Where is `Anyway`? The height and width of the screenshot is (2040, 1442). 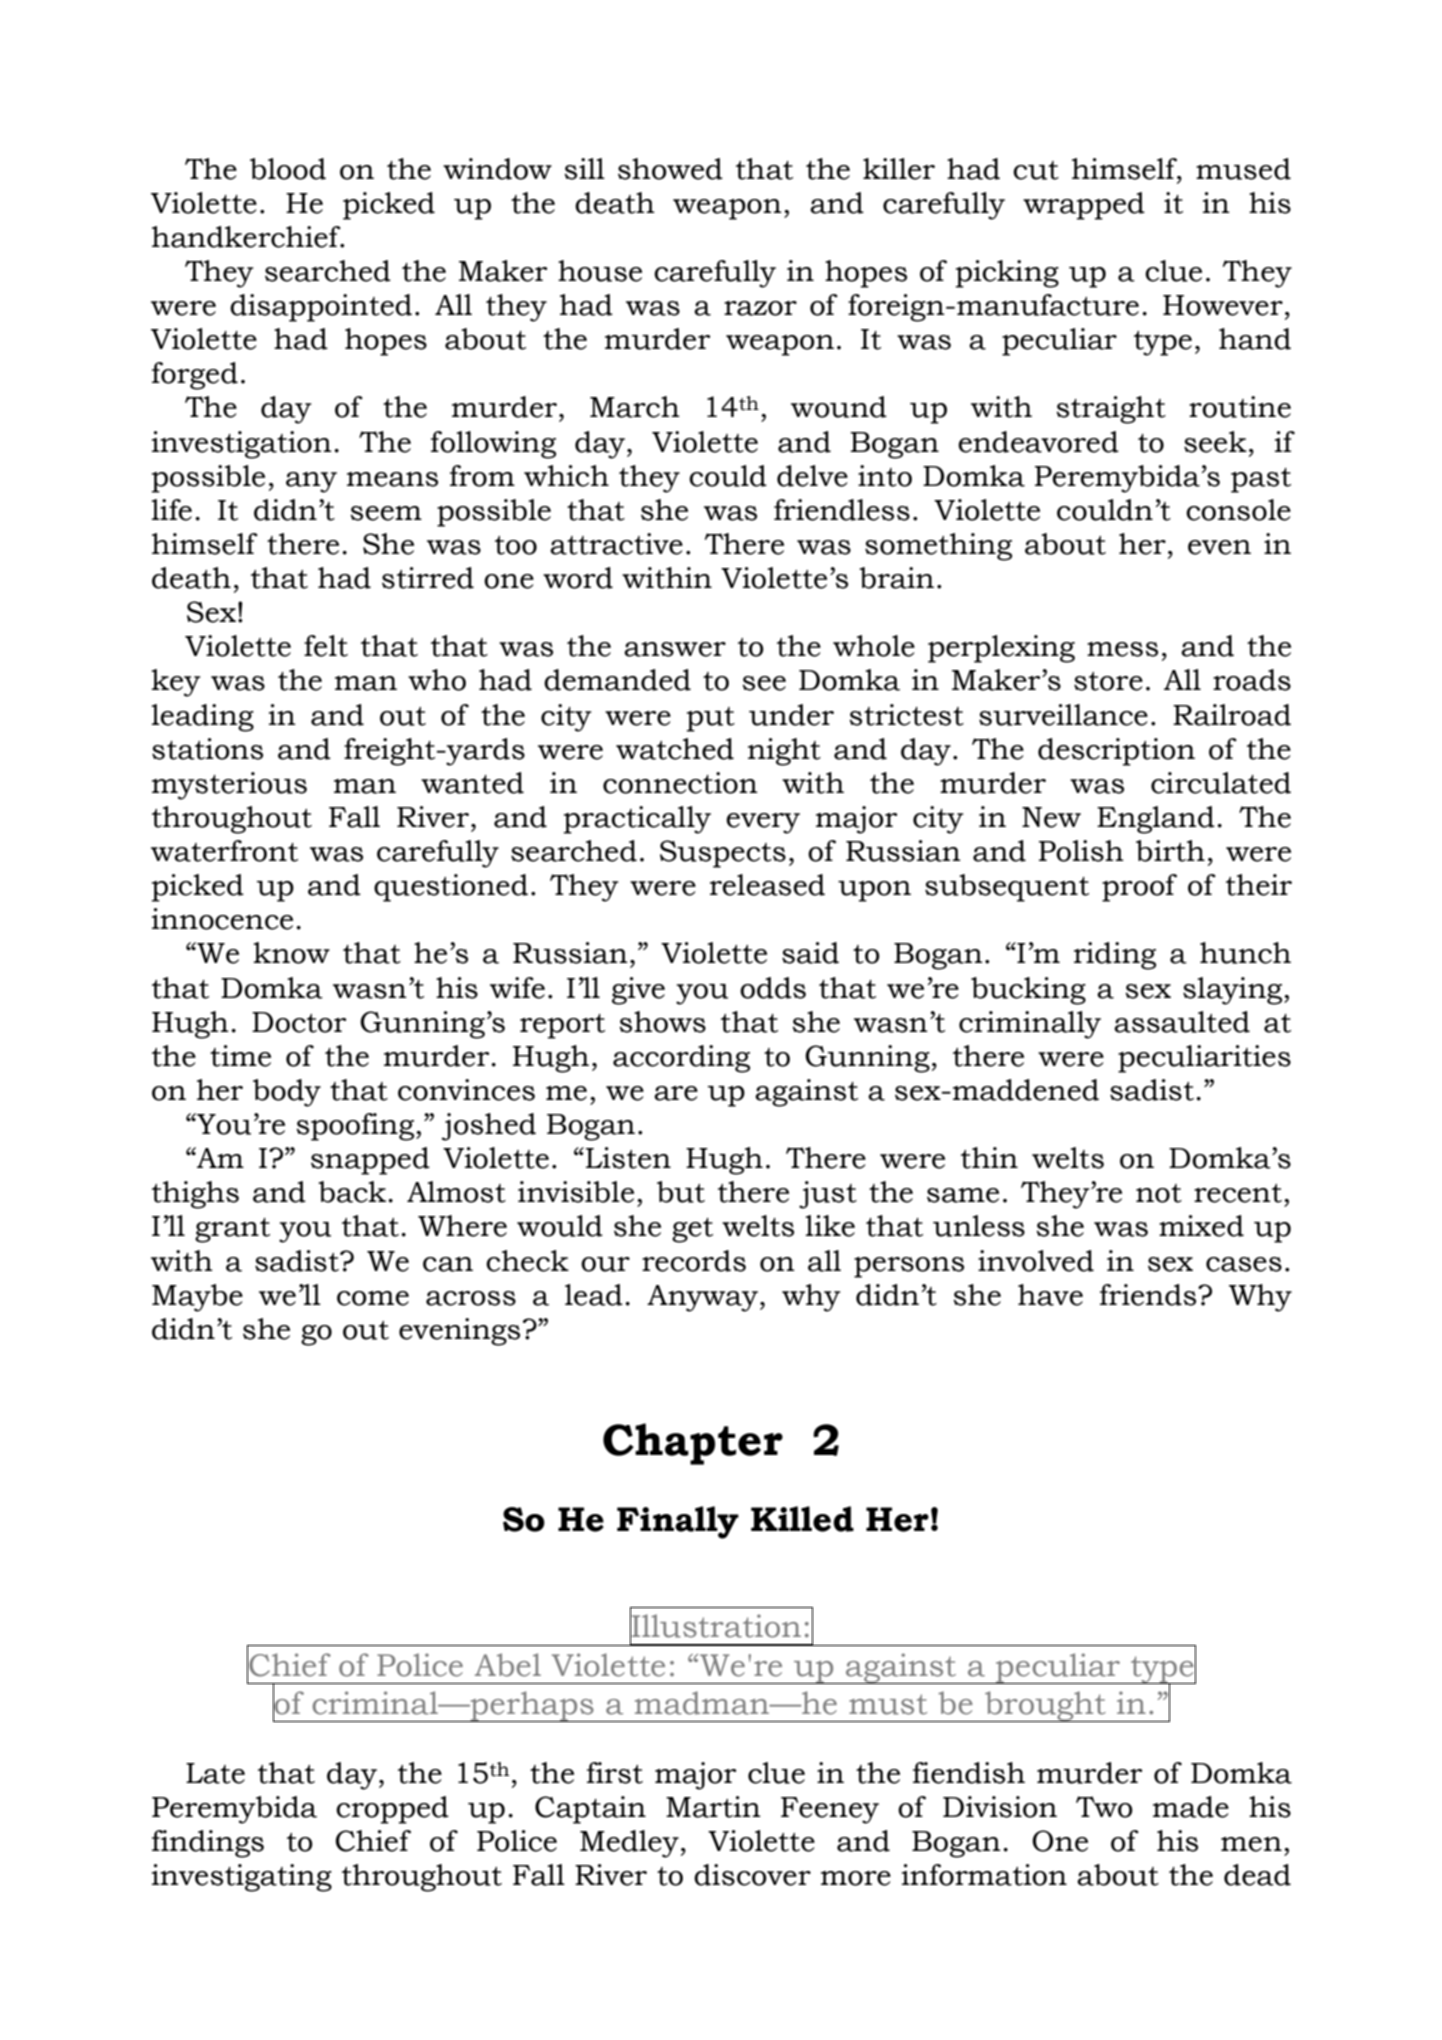
Anyway is located at coordinates (702, 1298).
